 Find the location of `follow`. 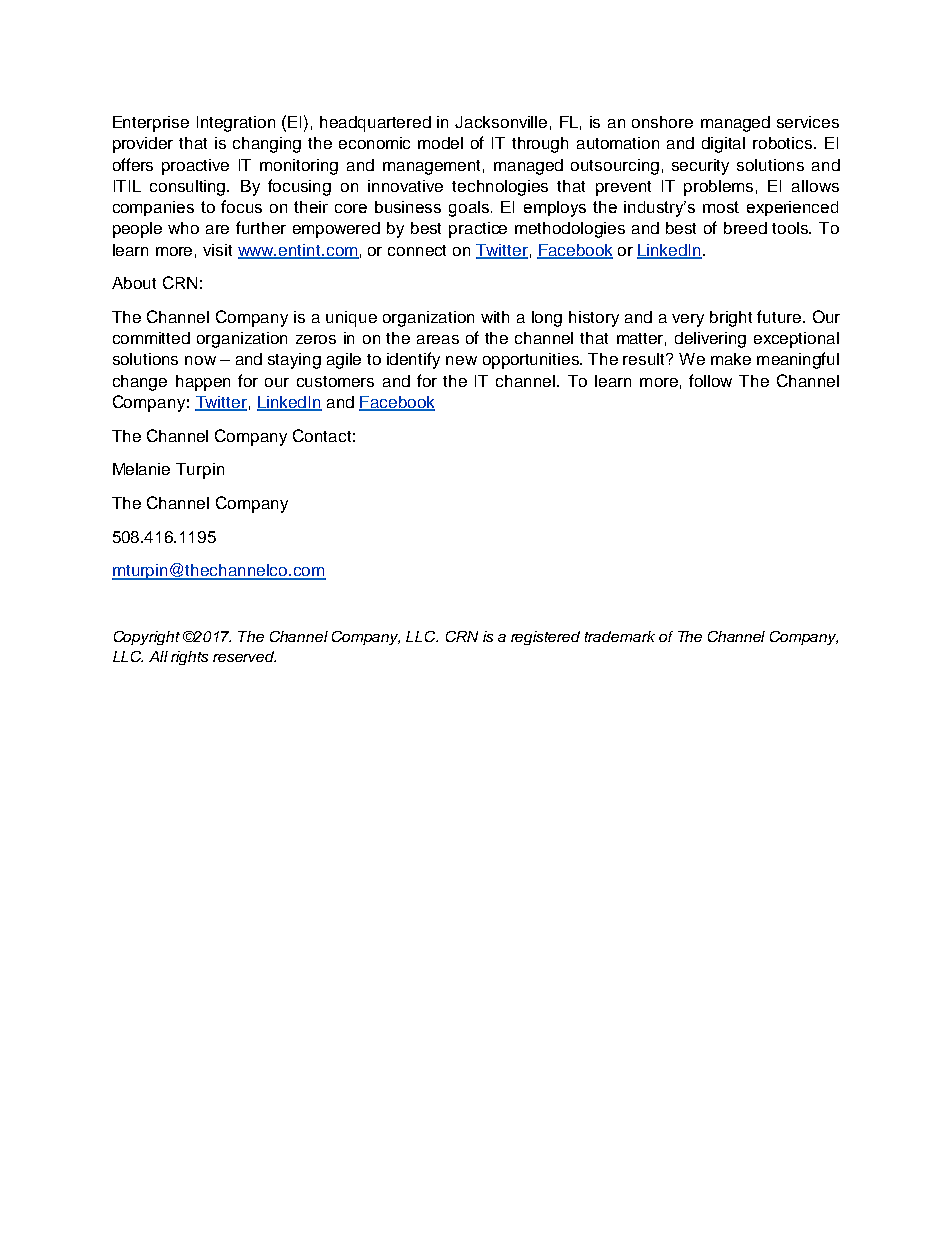

follow is located at coordinates (710, 380).
